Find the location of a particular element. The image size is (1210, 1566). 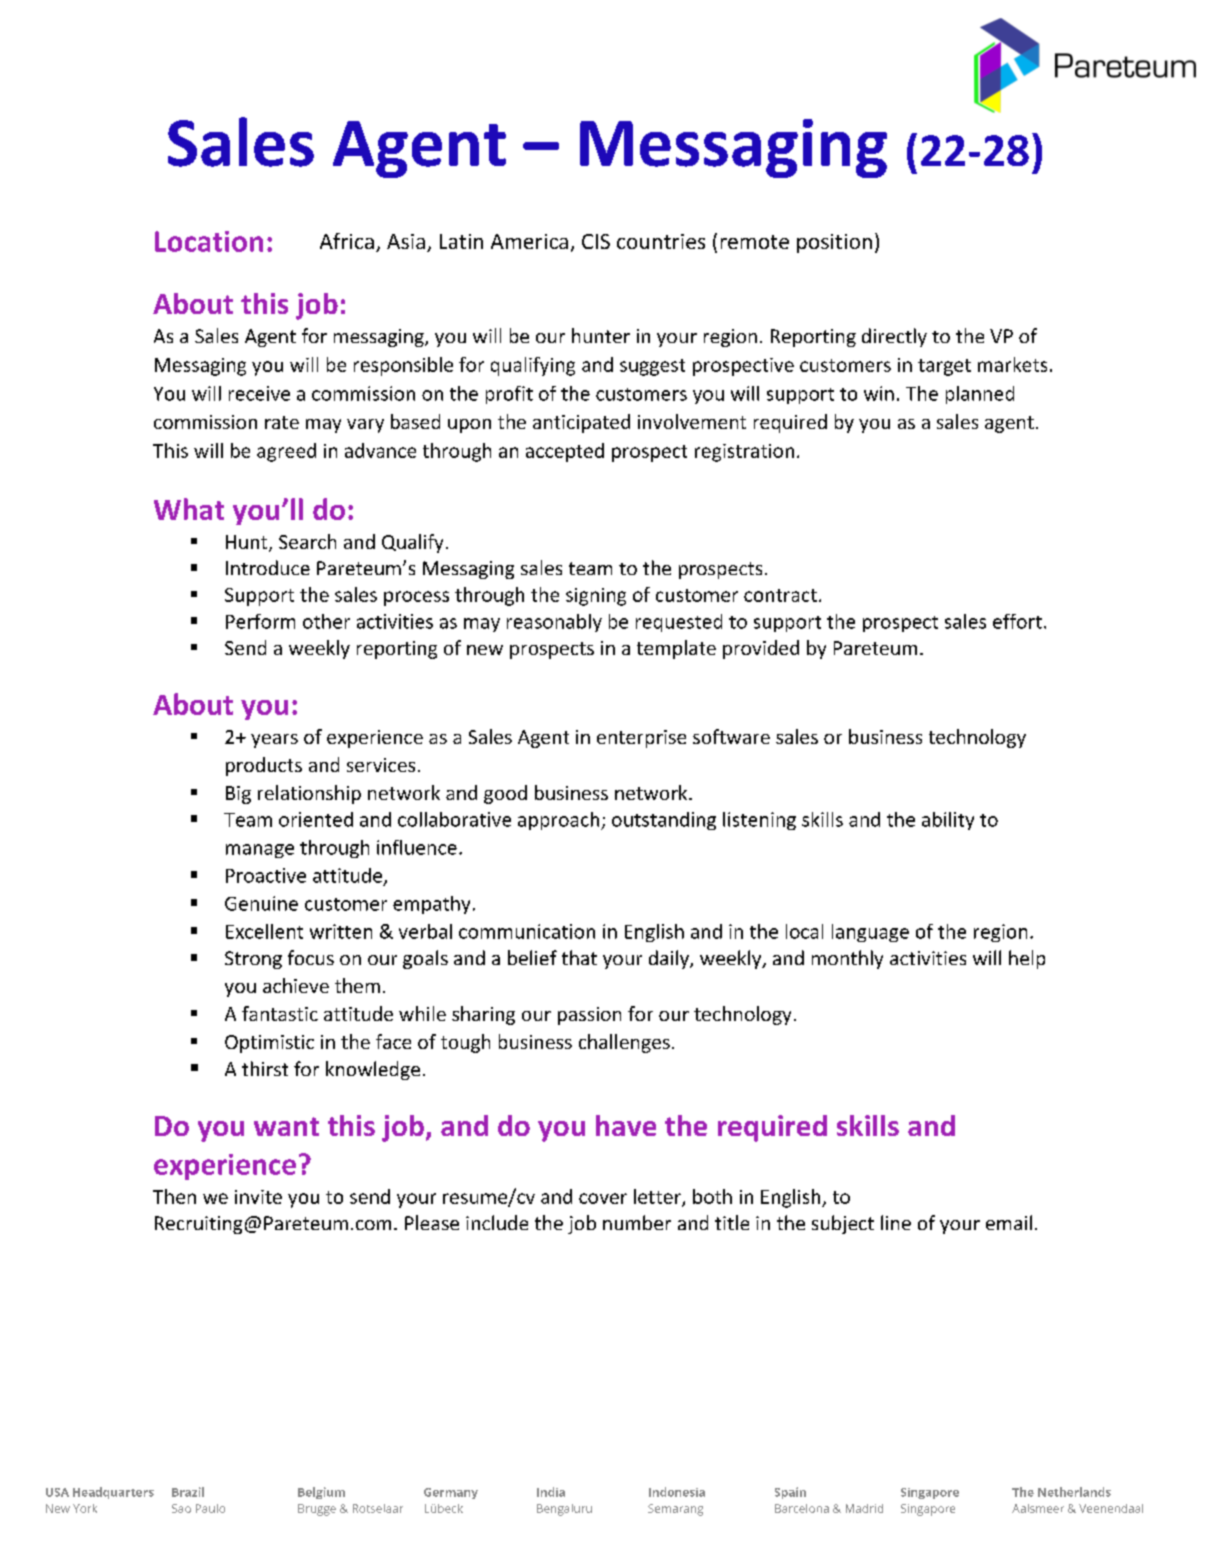

Brazil is located at coordinates (188, 1492).
